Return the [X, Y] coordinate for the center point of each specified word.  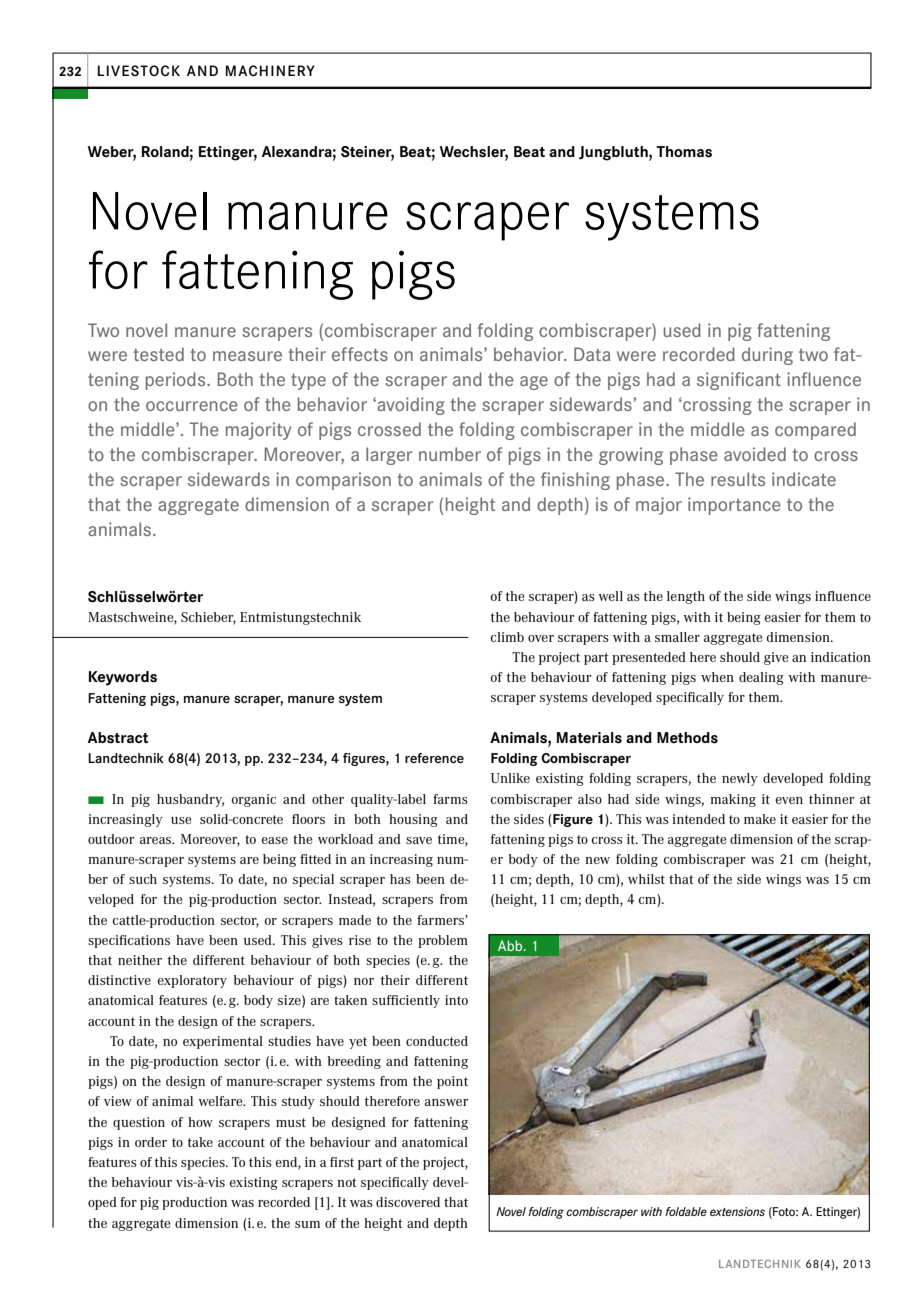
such [143, 879]
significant [739, 381]
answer [446, 1102]
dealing [761, 678]
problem [443, 941]
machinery [270, 70]
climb [507, 637]
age [534, 383]
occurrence [192, 406]
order [151, 1142]
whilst [646, 879]
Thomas [684, 152]
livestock [139, 70]
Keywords [123, 678]
